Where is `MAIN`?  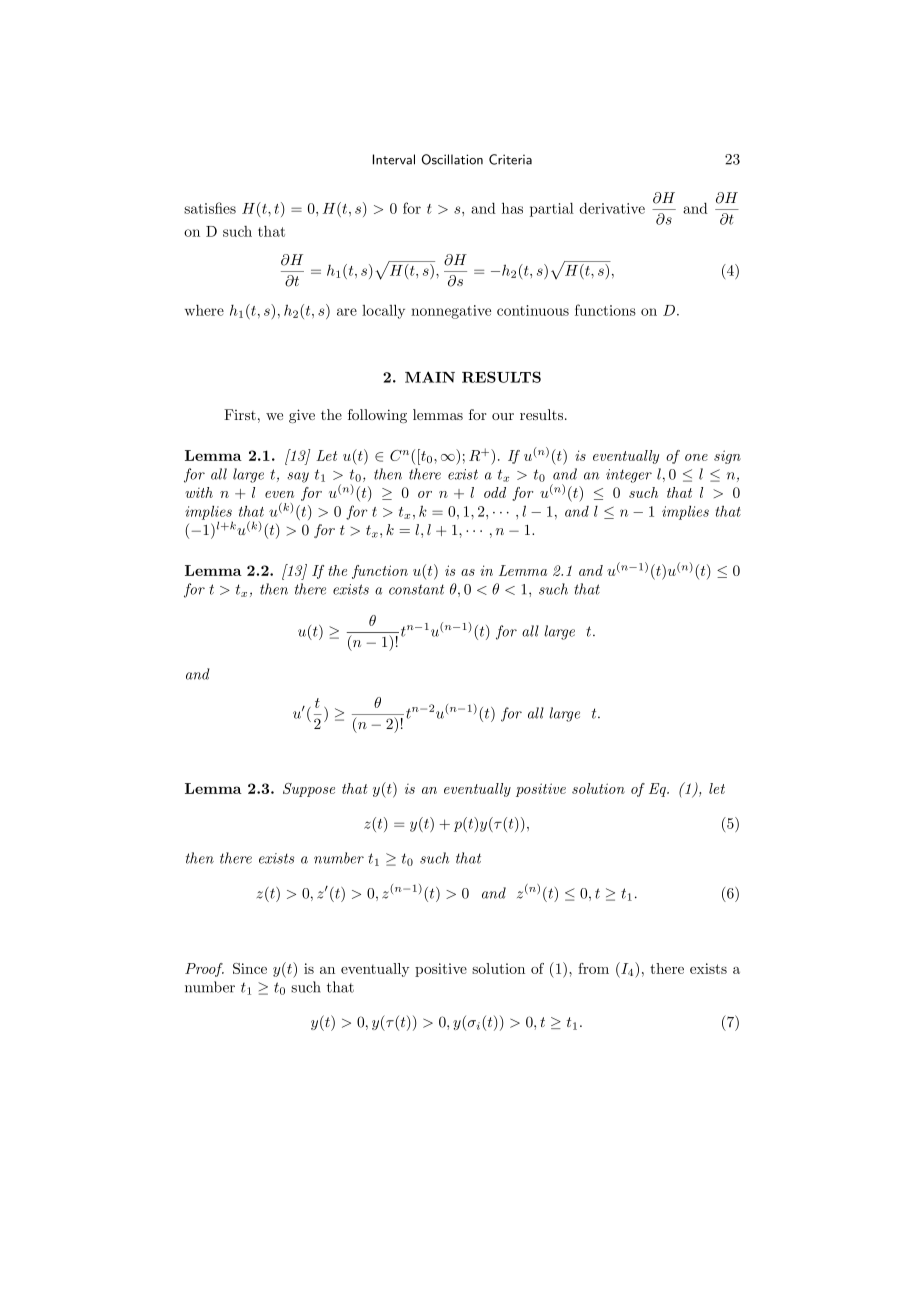
MAIN is located at coordinates (430, 377).
